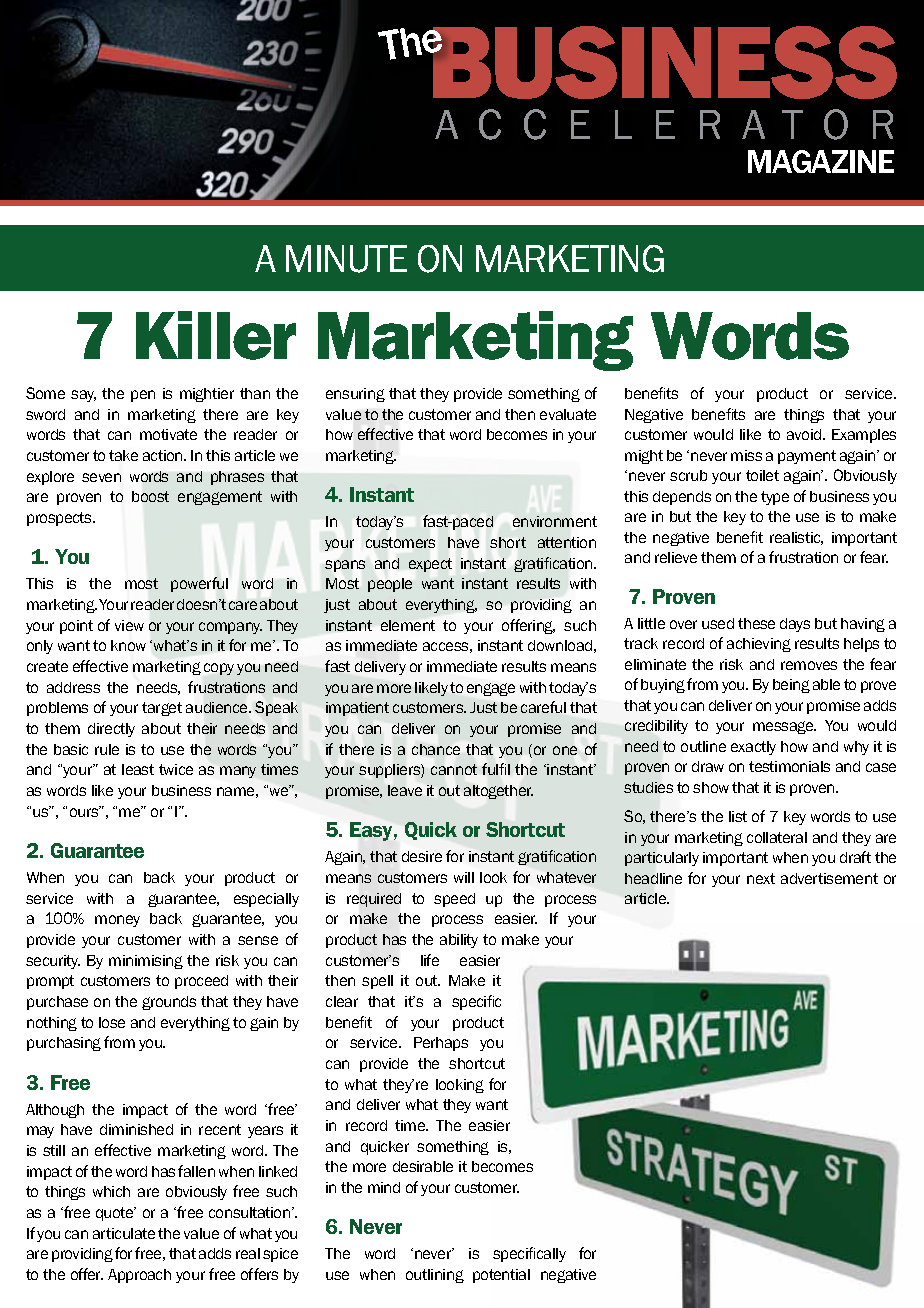 This screenshot has height=1308, width=924. What do you see at coordinates (346, 259) in the screenshot?
I see `Minute` at bounding box center [346, 259].
